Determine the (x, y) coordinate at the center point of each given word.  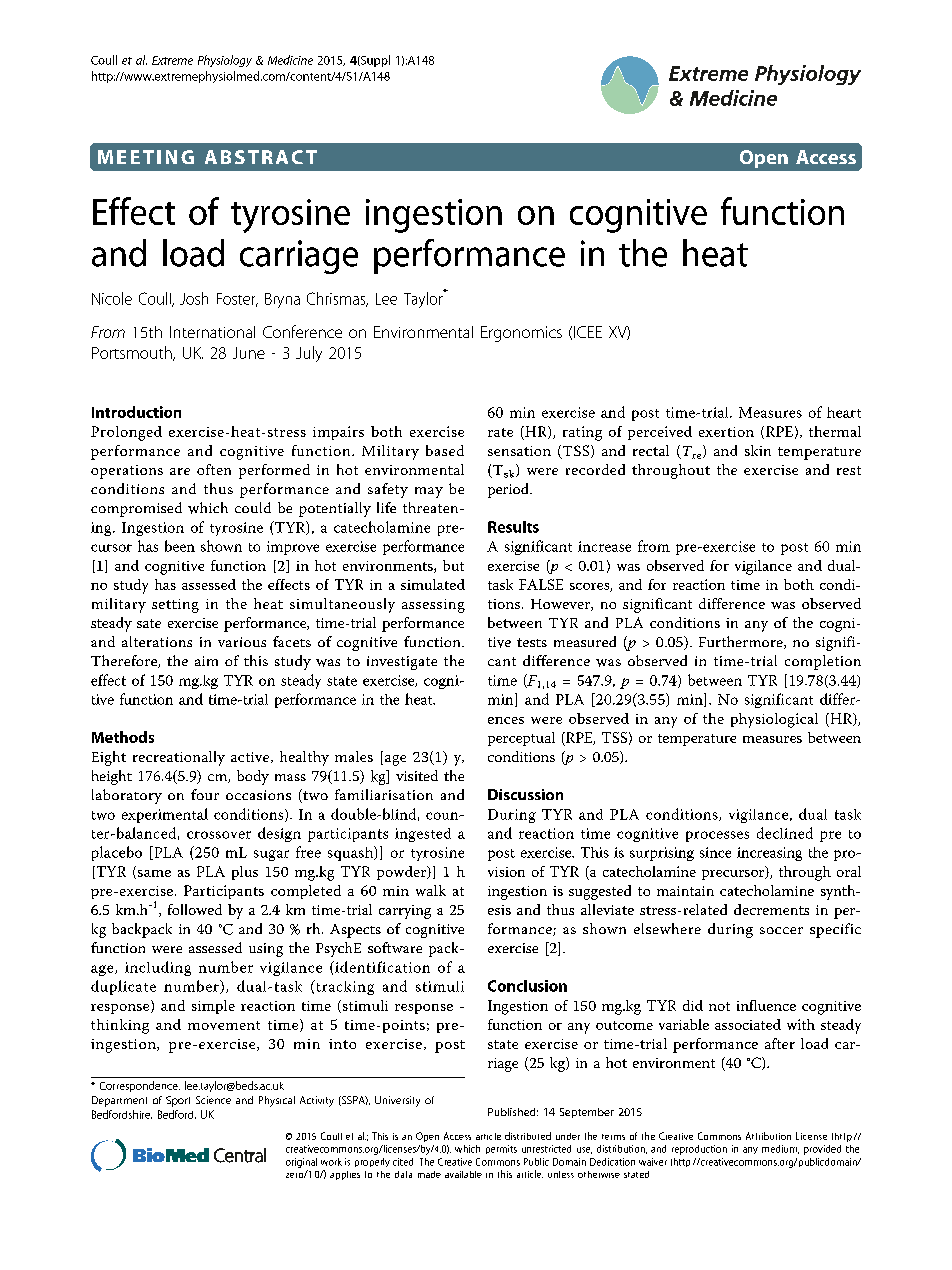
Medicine (290, 60)
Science (213, 1100)
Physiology (225, 61)
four (205, 794)
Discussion (525, 794)
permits (501, 1149)
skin (758, 450)
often (214, 469)
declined (785, 833)
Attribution (768, 1136)
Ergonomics (521, 334)
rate (500, 432)
